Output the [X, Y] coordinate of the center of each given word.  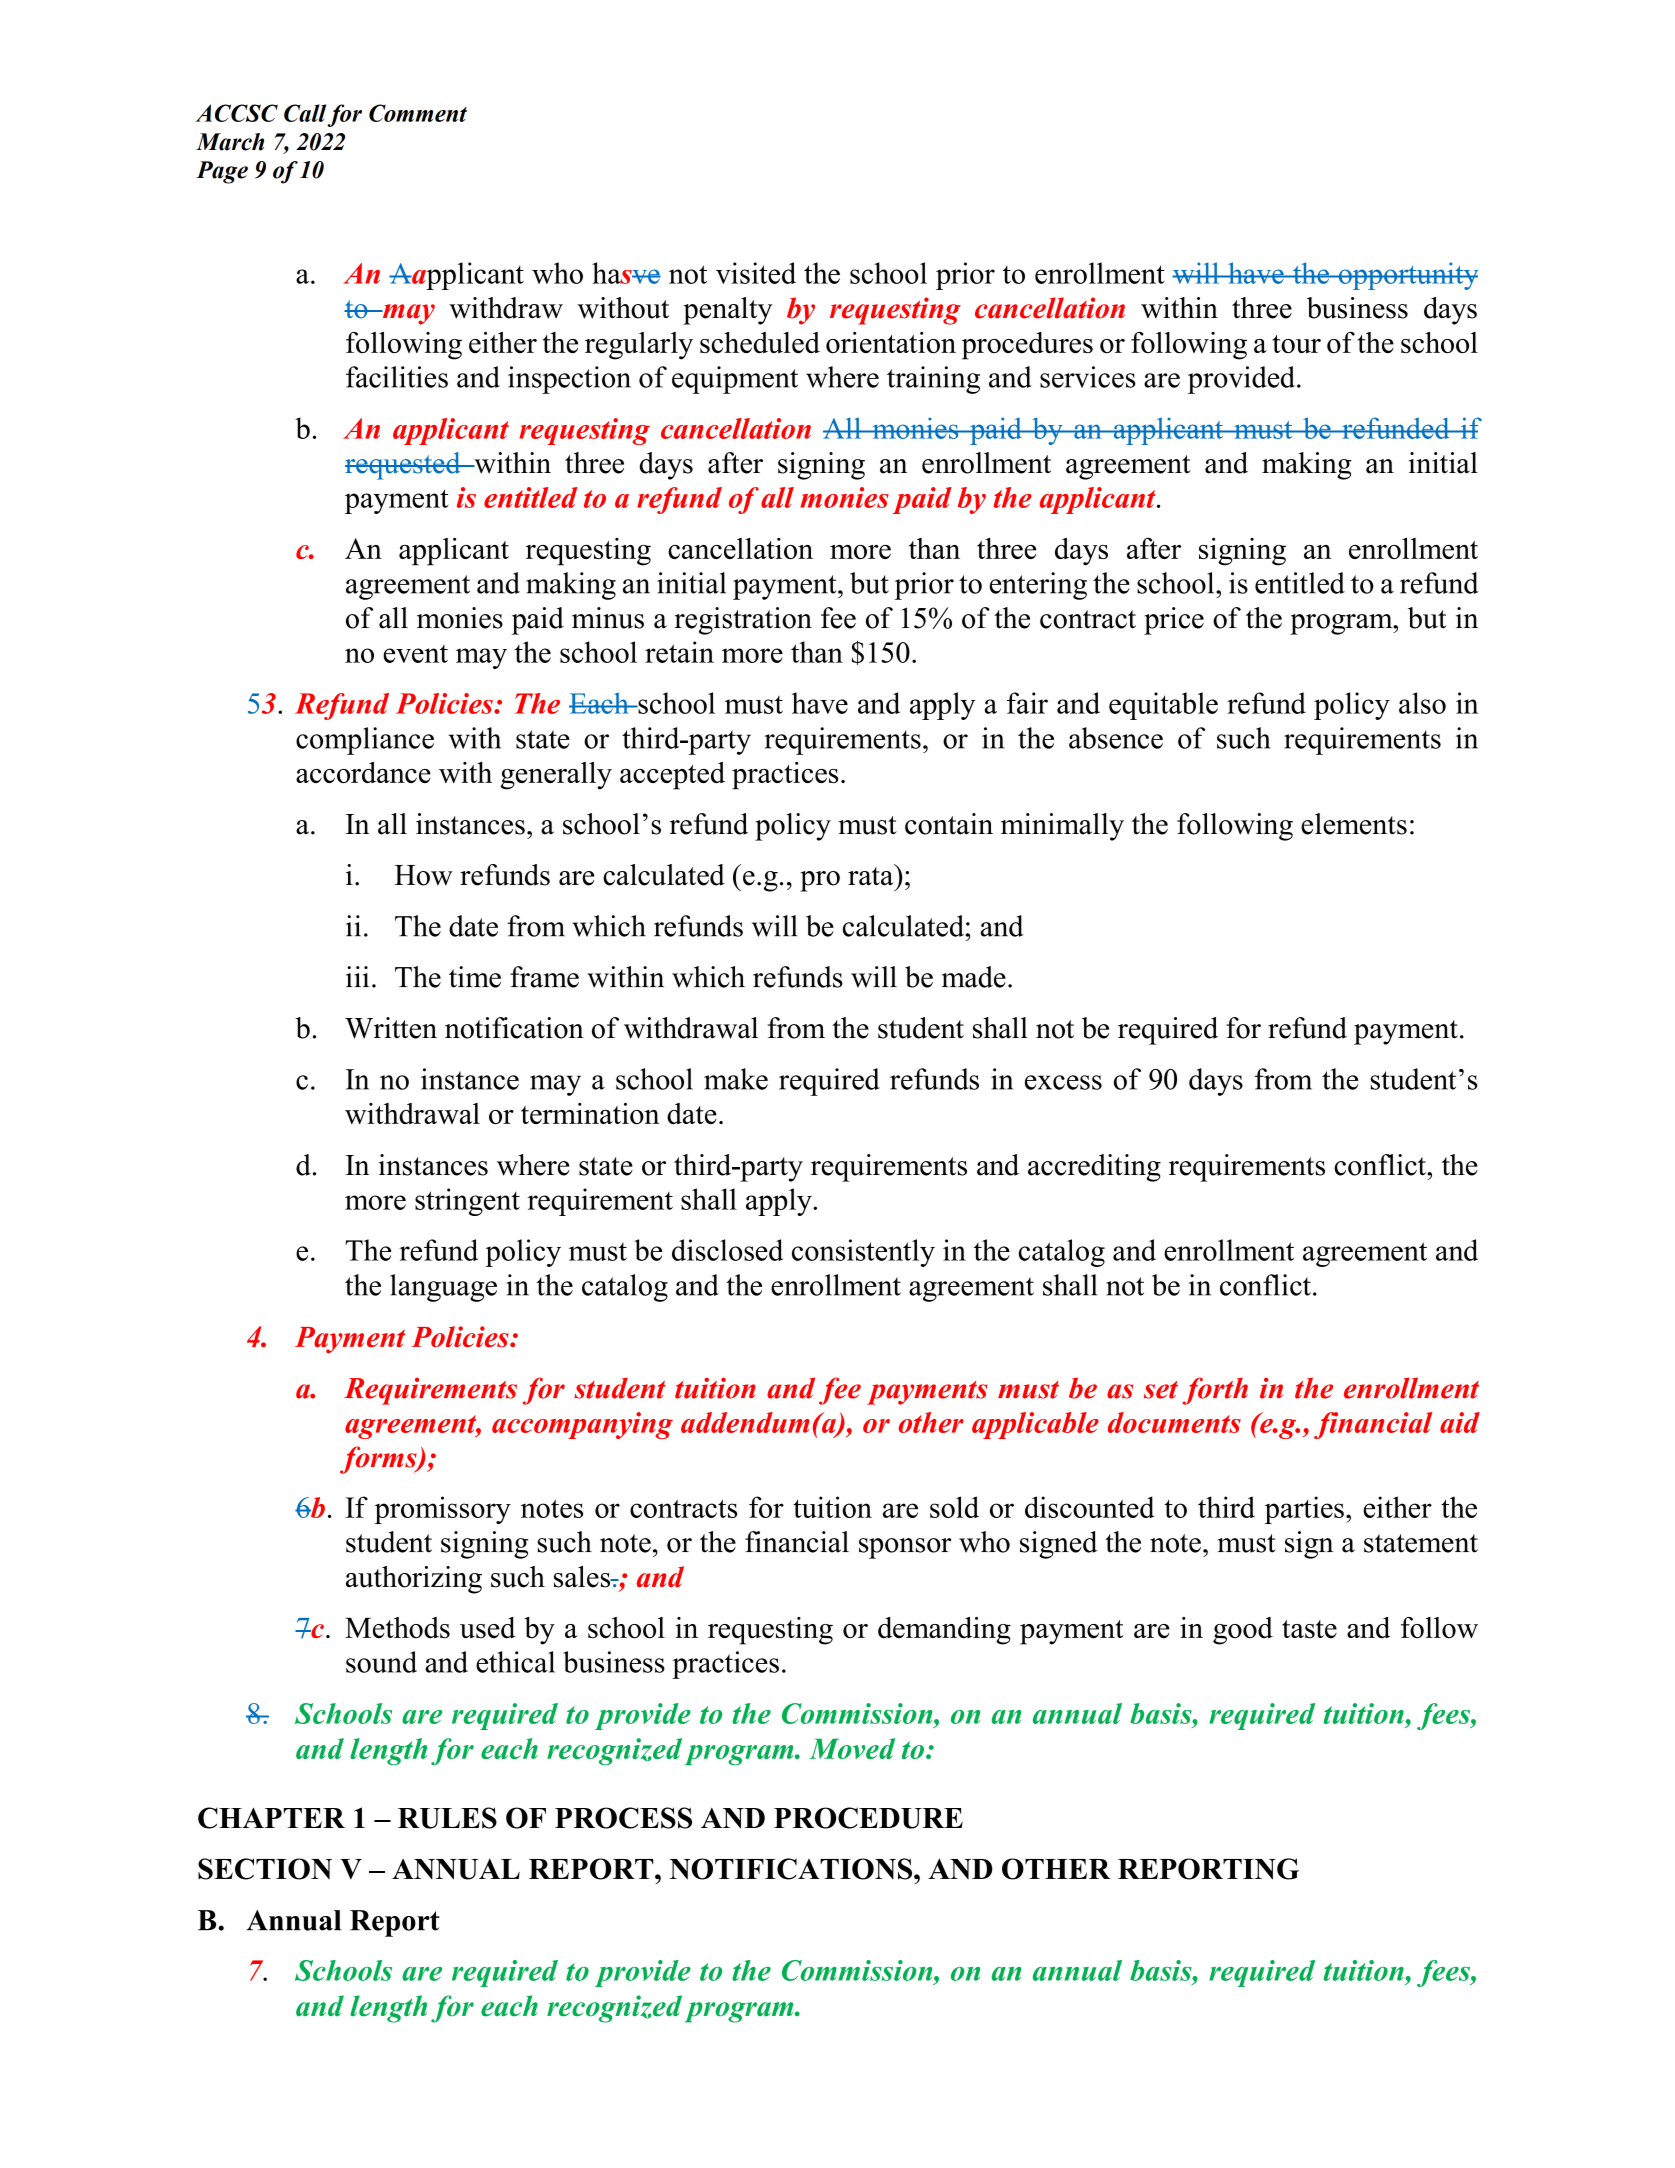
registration [743, 621]
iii [357, 976]
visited [756, 273]
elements [1354, 824]
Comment [418, 113]
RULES [447, 1818]
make [736, 1079]
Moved [852, 1748]
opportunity [1407, 276]
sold [954, 1507]
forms [379, 1460]
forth [1215, 1391]
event [415, 654]
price [1174, 621]
